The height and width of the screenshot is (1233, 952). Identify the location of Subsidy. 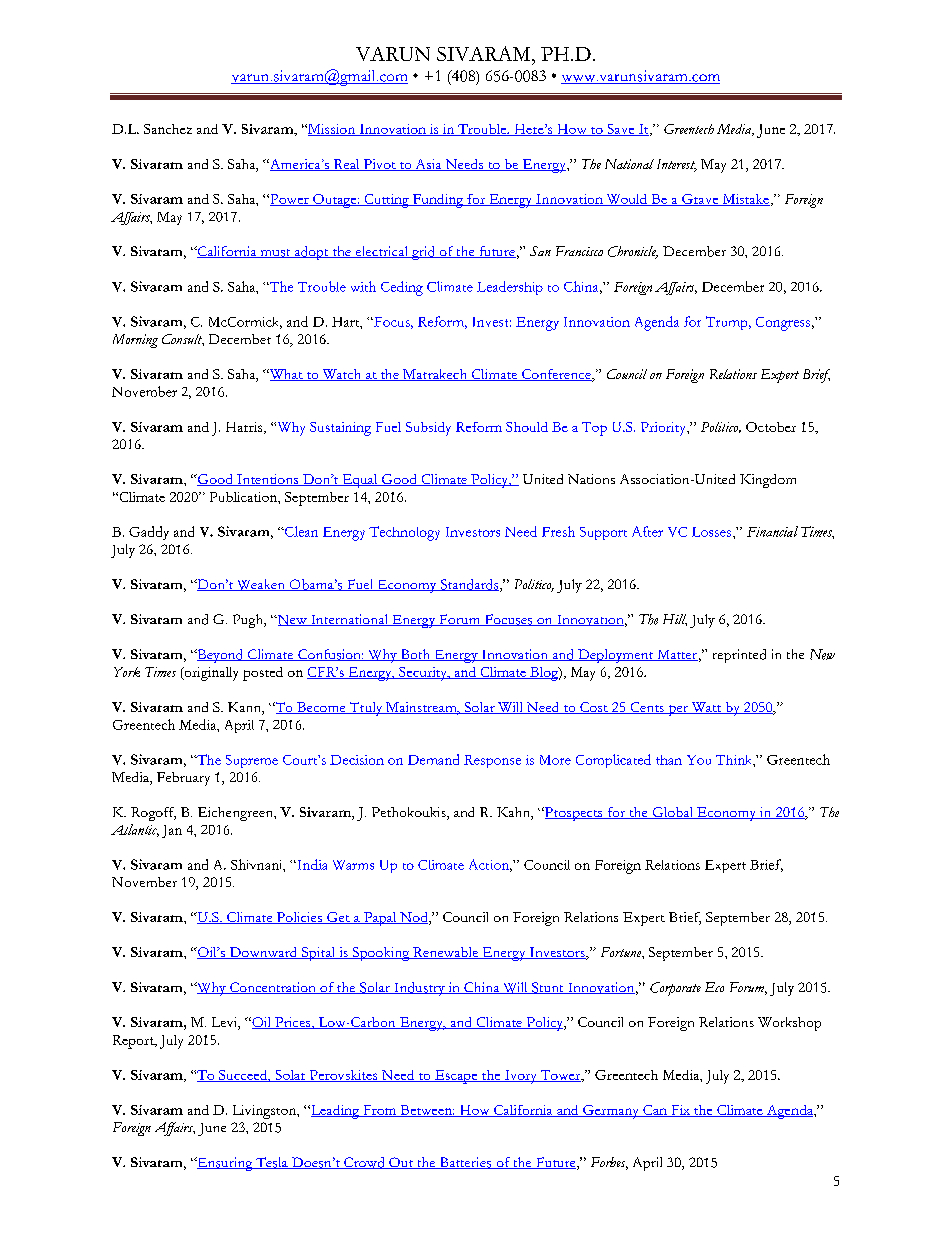
(428, 429).
